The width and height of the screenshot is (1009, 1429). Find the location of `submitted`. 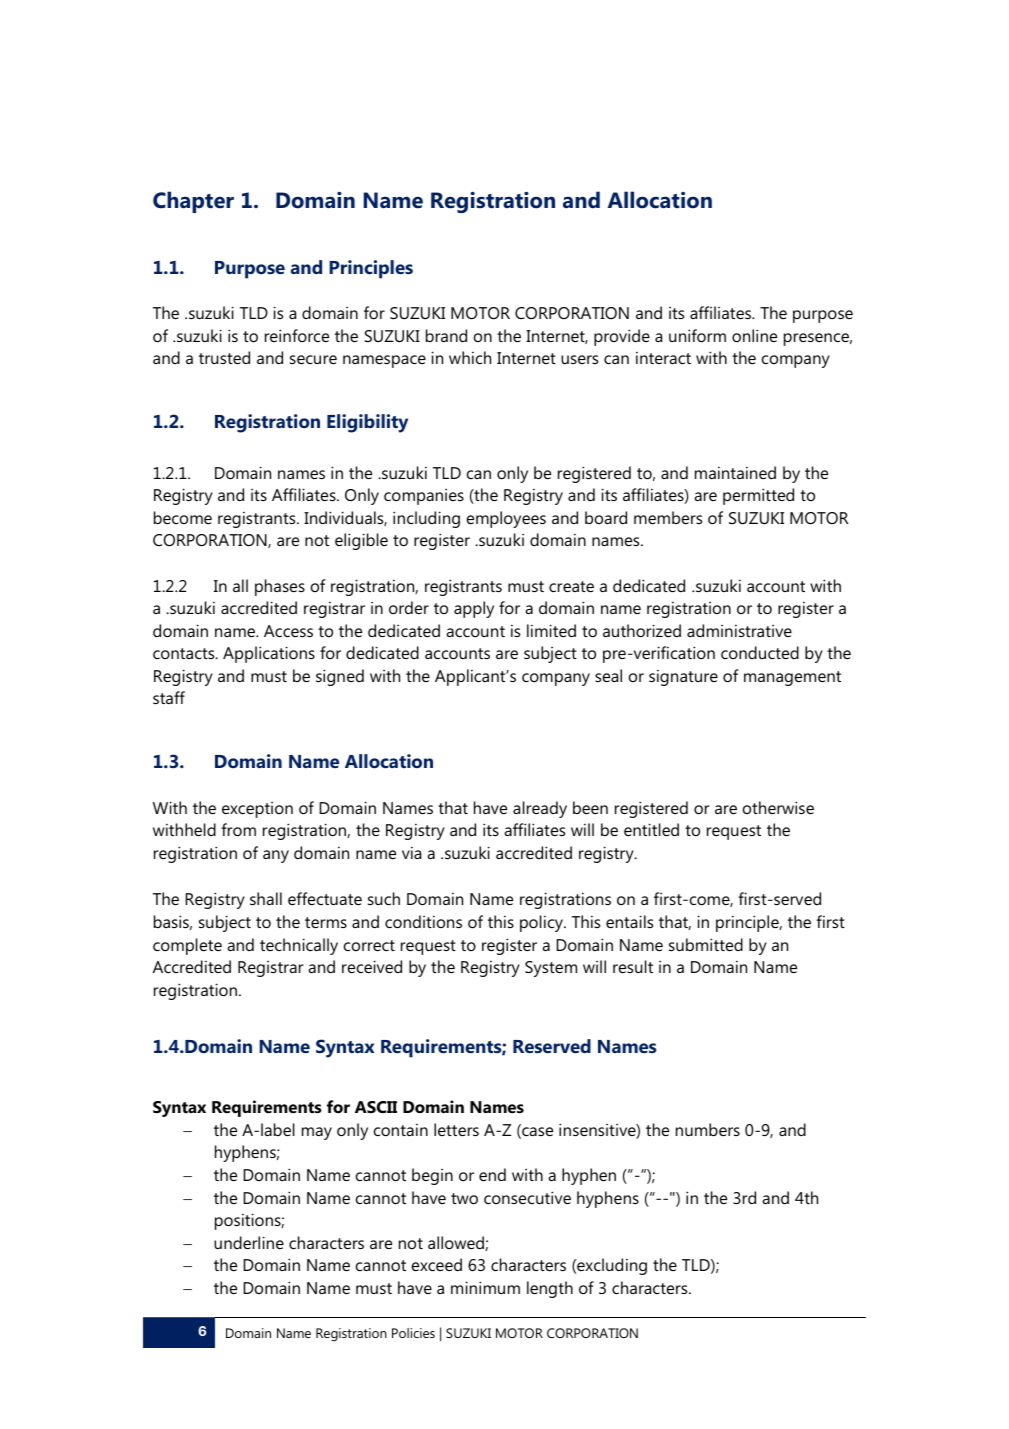

submitted is located at coordinates (706, 944).
